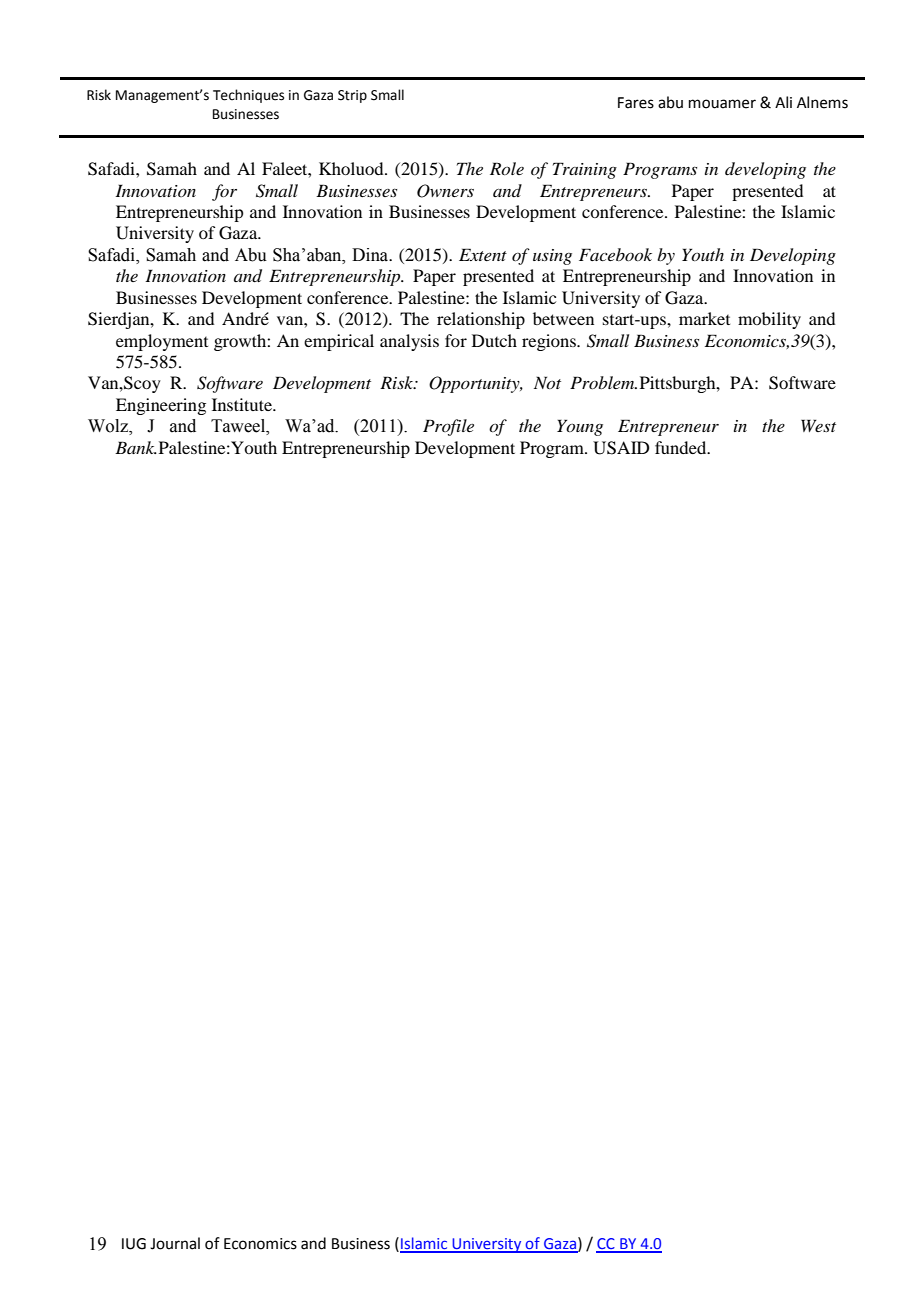 This screenshot has width=924, height=1308. I want to click on Ali, so click(783, 102).
